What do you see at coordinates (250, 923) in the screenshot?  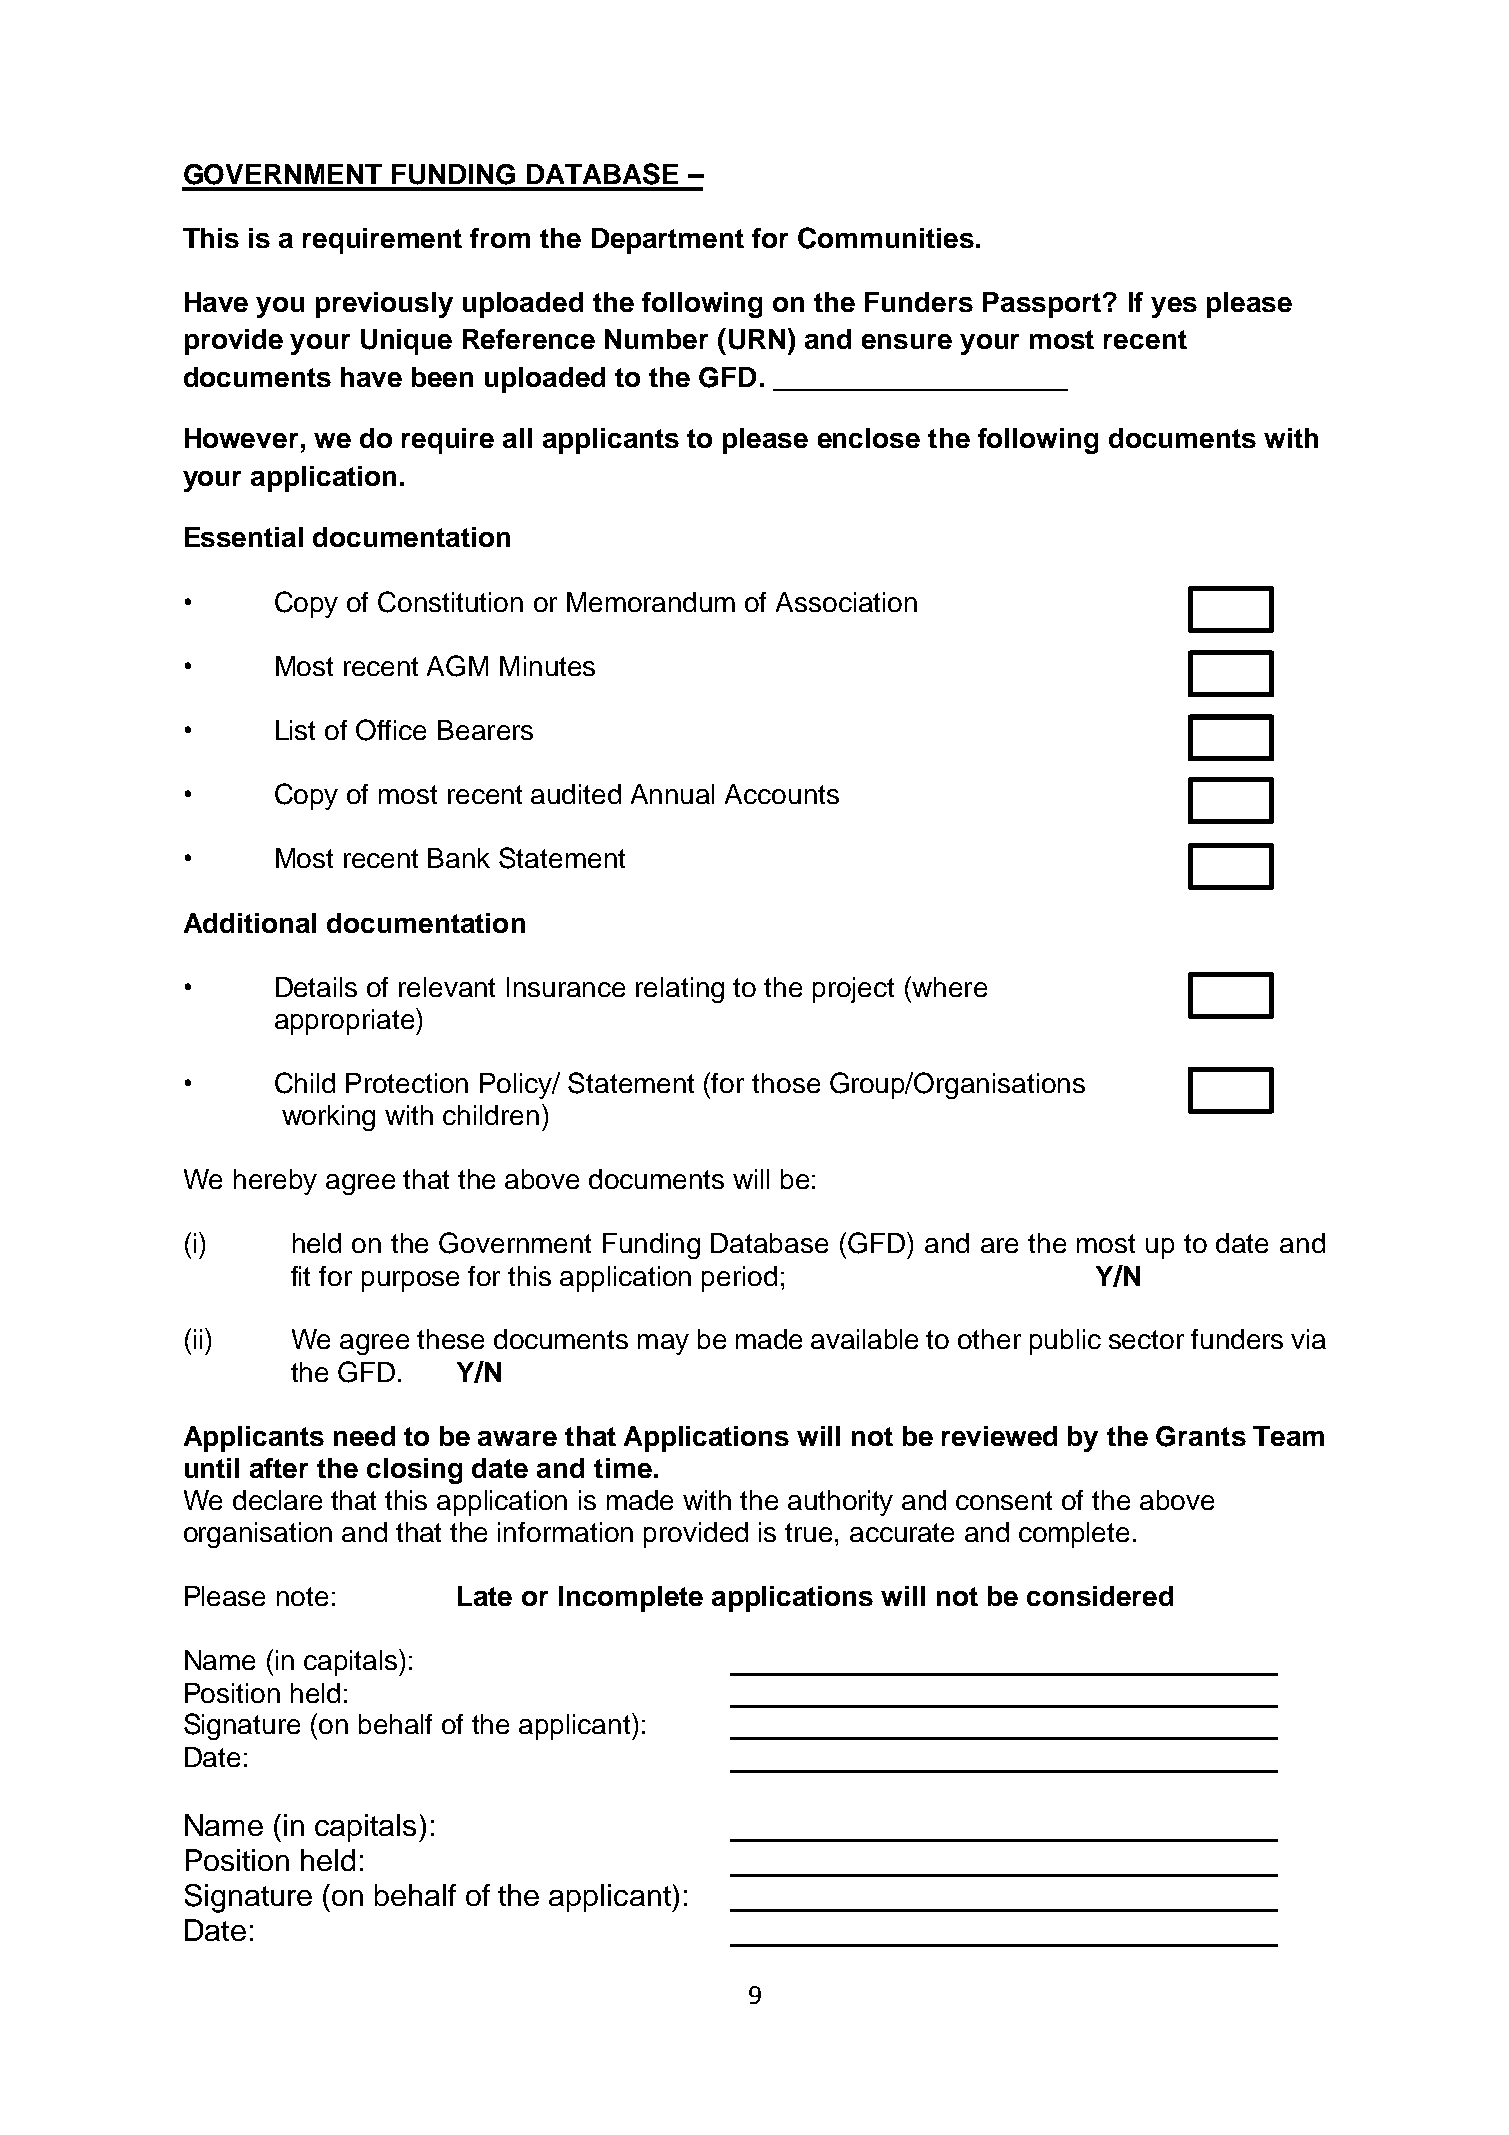 I see `Additional` at bounding box center [250, 923].
